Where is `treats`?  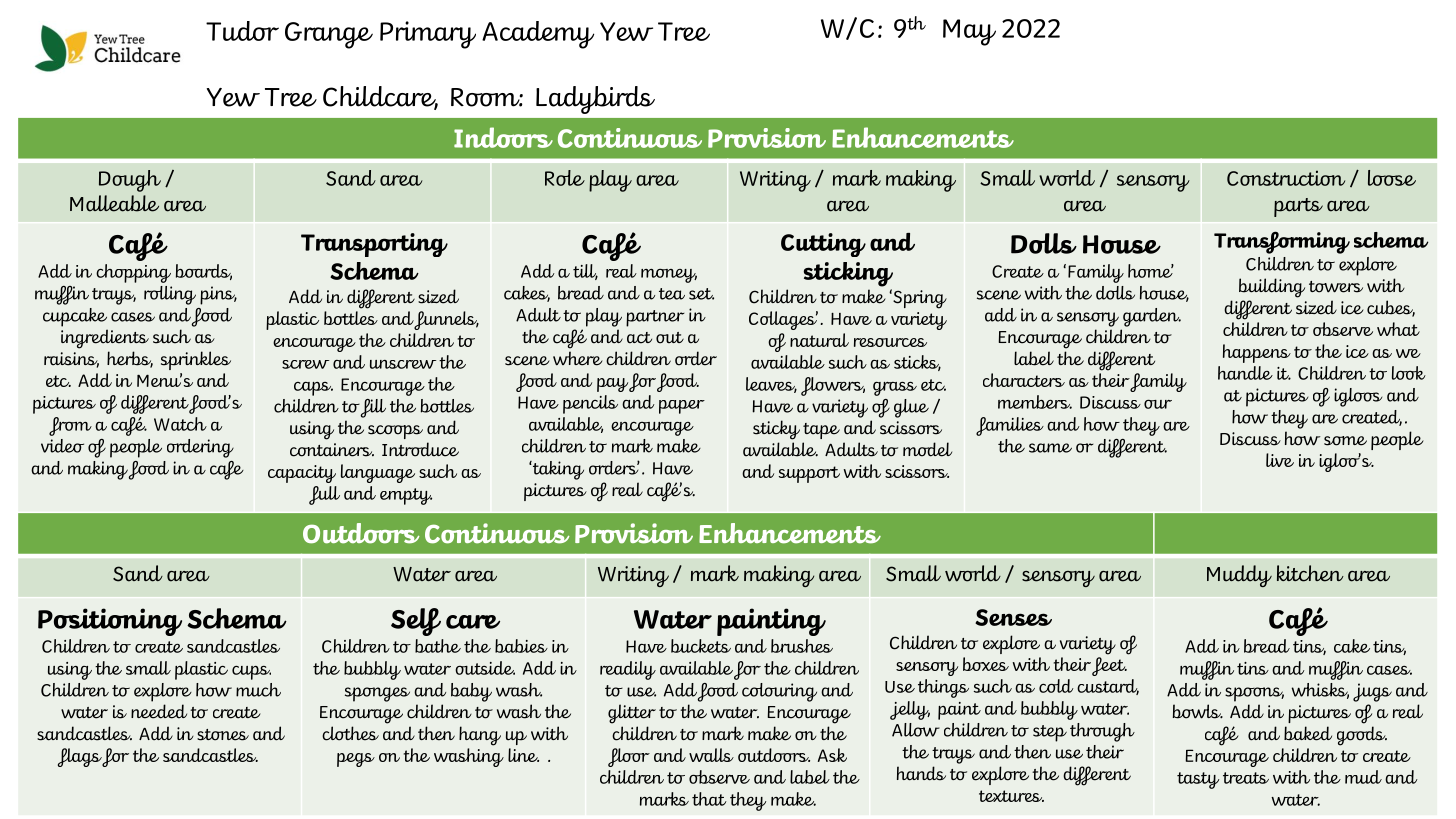
treats is located at coordinates (1246, 778).
